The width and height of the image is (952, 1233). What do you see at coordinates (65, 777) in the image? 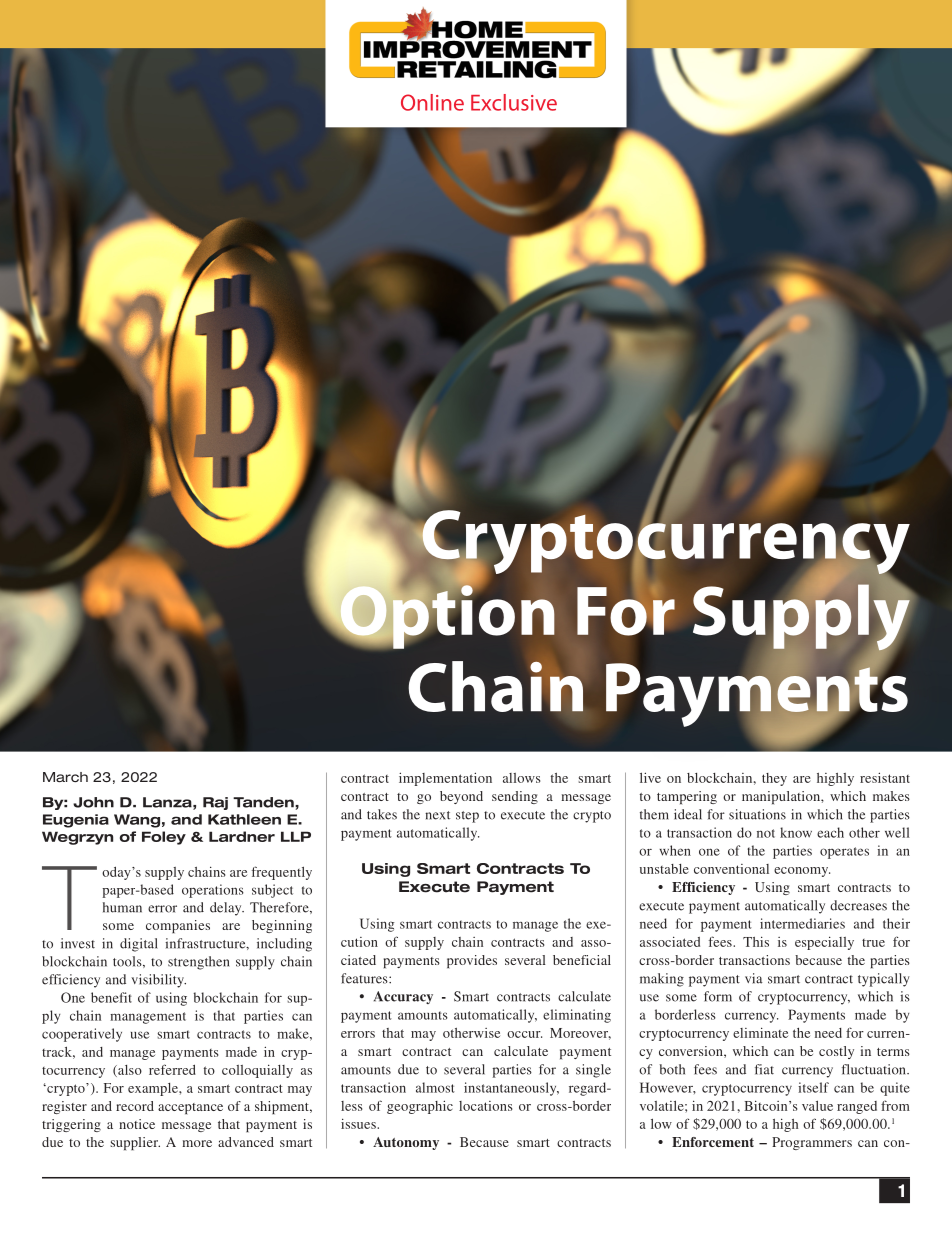
I see `March` at bounding box center [65, 777].
